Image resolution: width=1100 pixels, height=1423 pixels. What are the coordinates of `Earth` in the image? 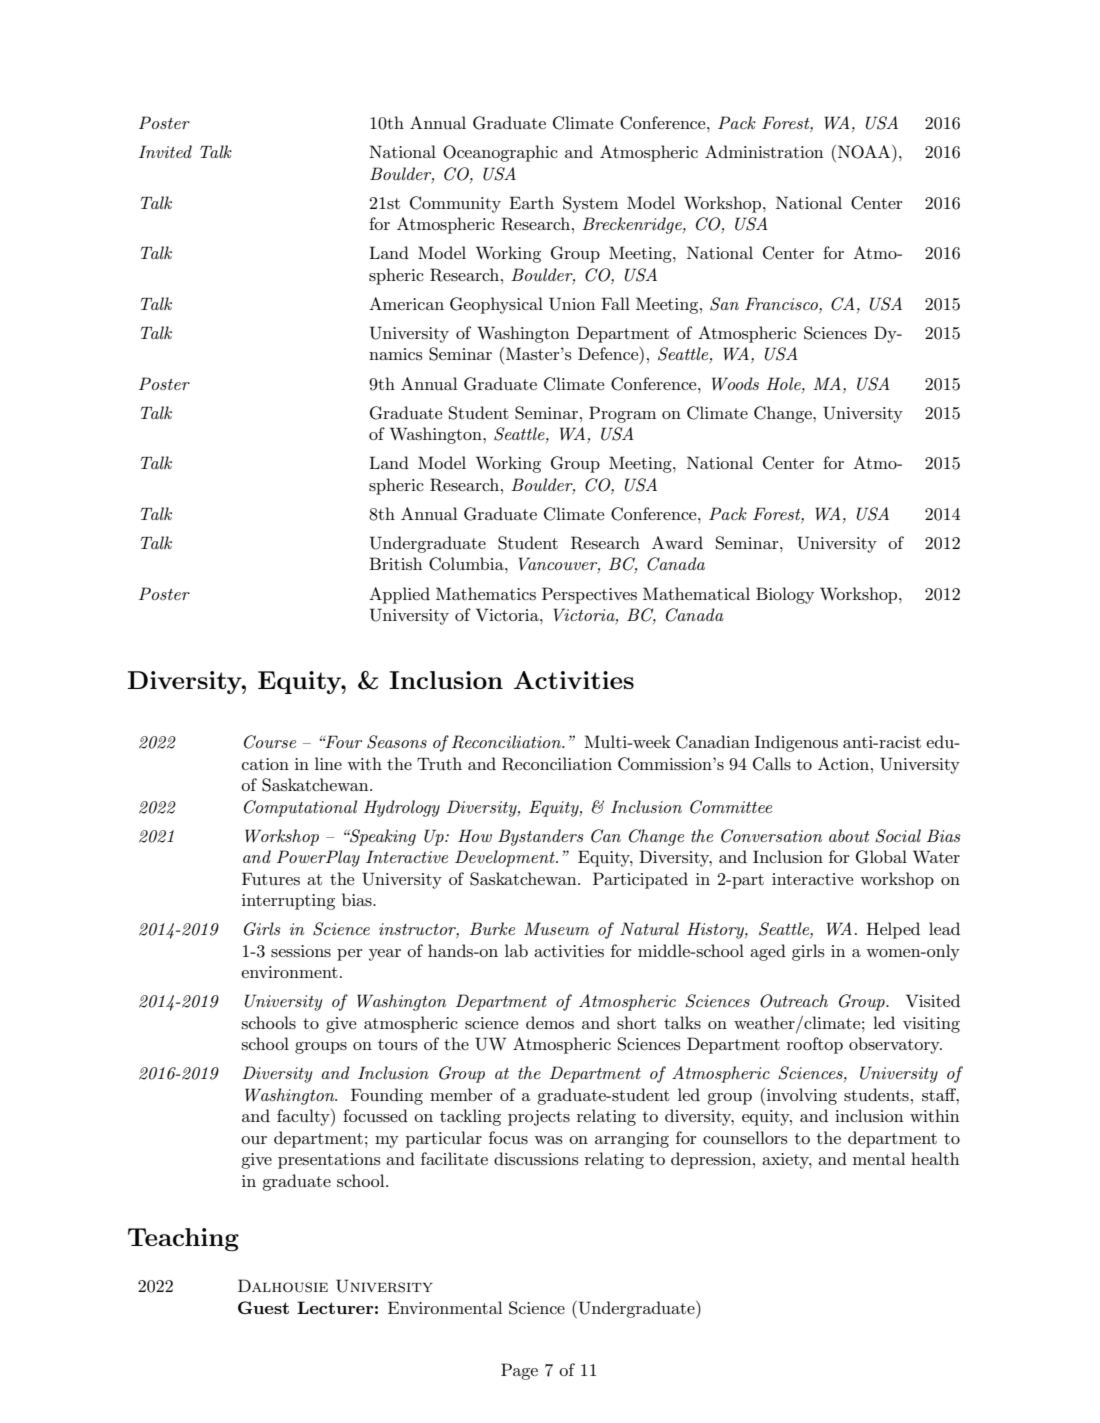 It's located at (531, 202).
